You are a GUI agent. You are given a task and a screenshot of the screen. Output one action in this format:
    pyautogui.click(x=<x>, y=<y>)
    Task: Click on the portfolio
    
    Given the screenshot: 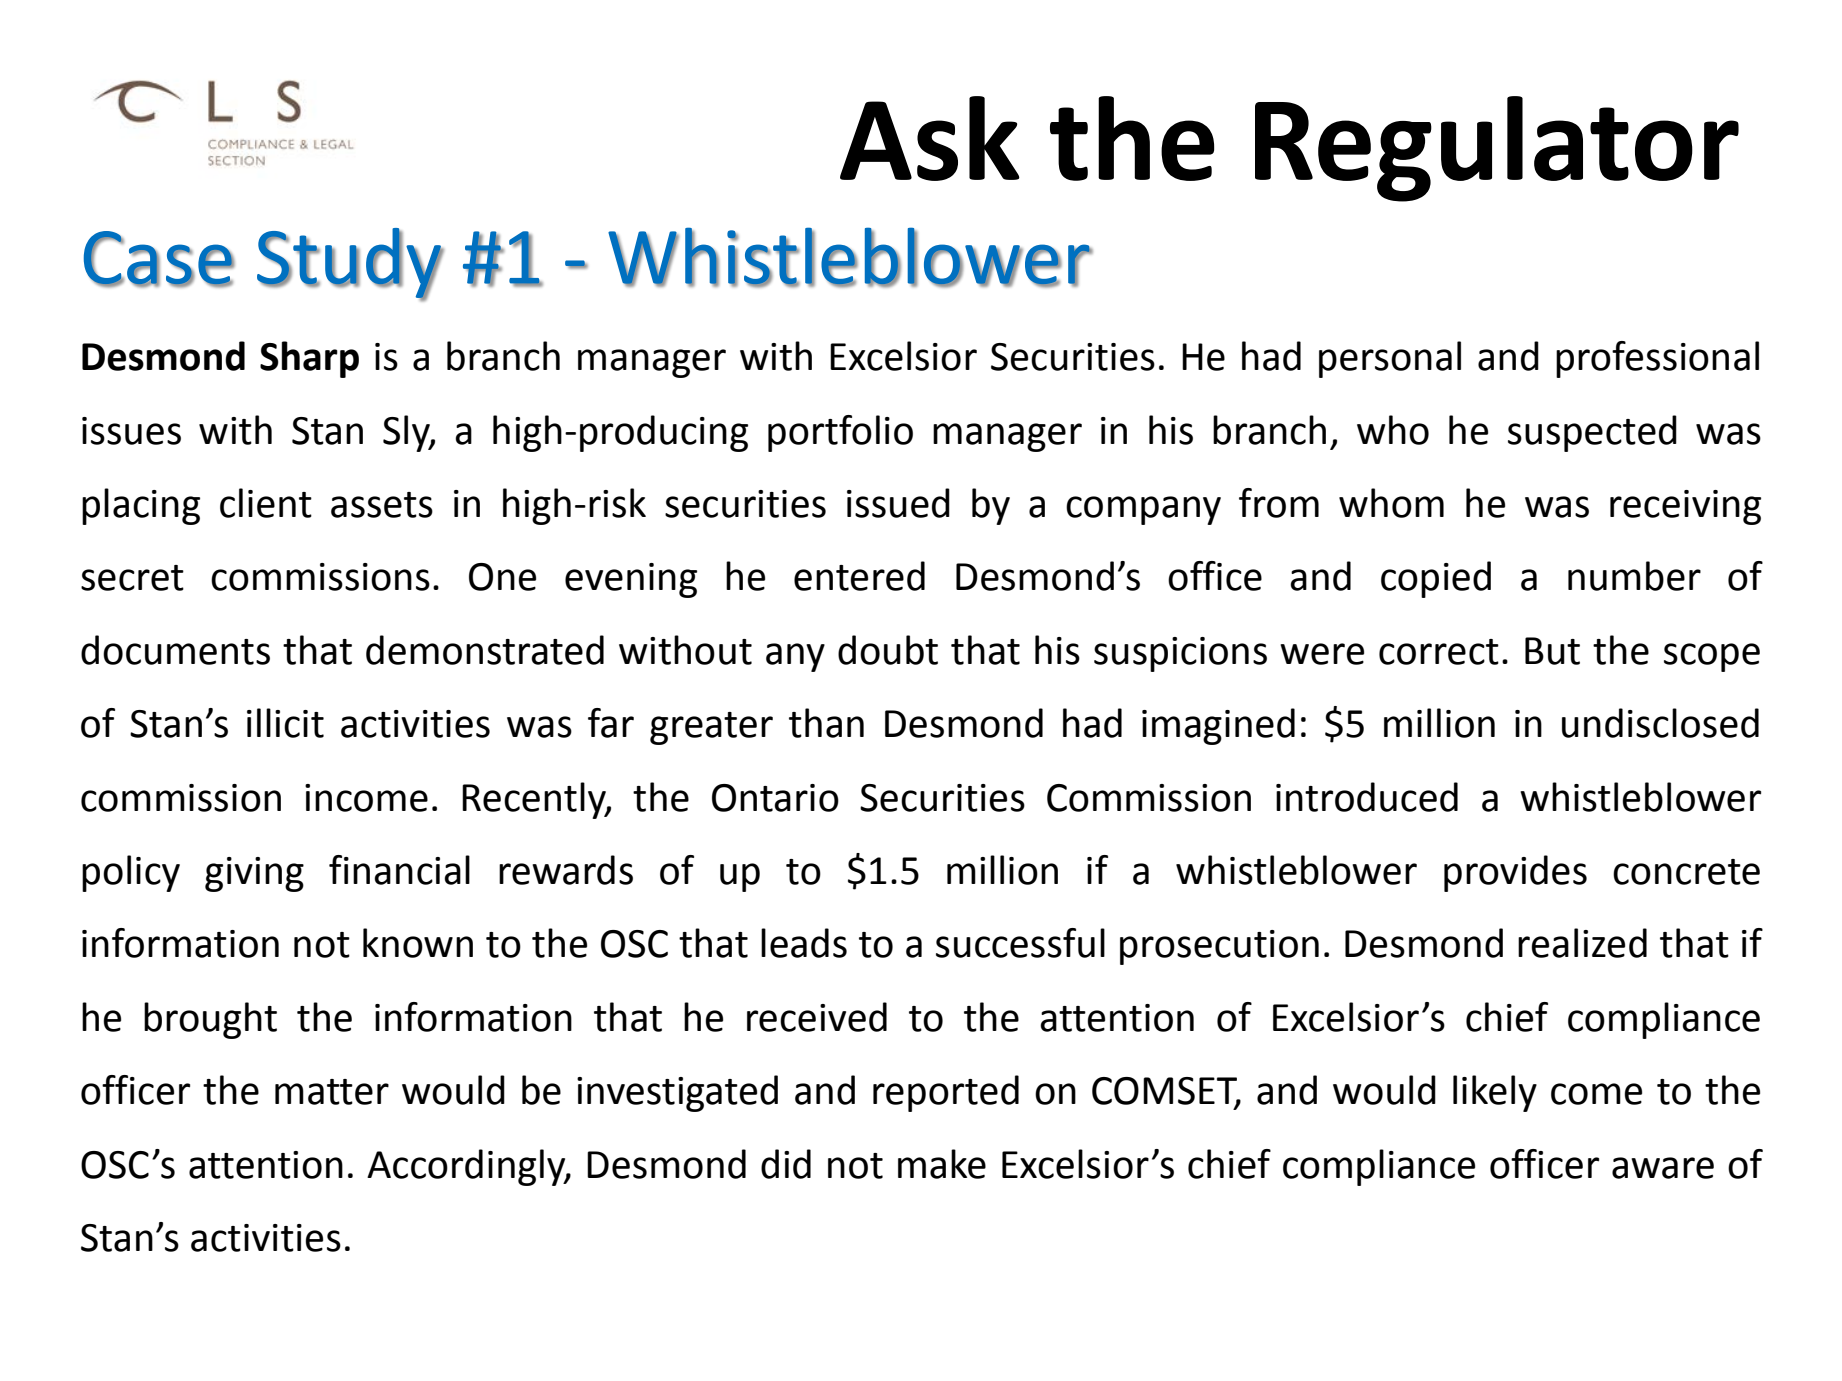 What is the action you would take?
    pyautogui.click(x=840, y=433)
